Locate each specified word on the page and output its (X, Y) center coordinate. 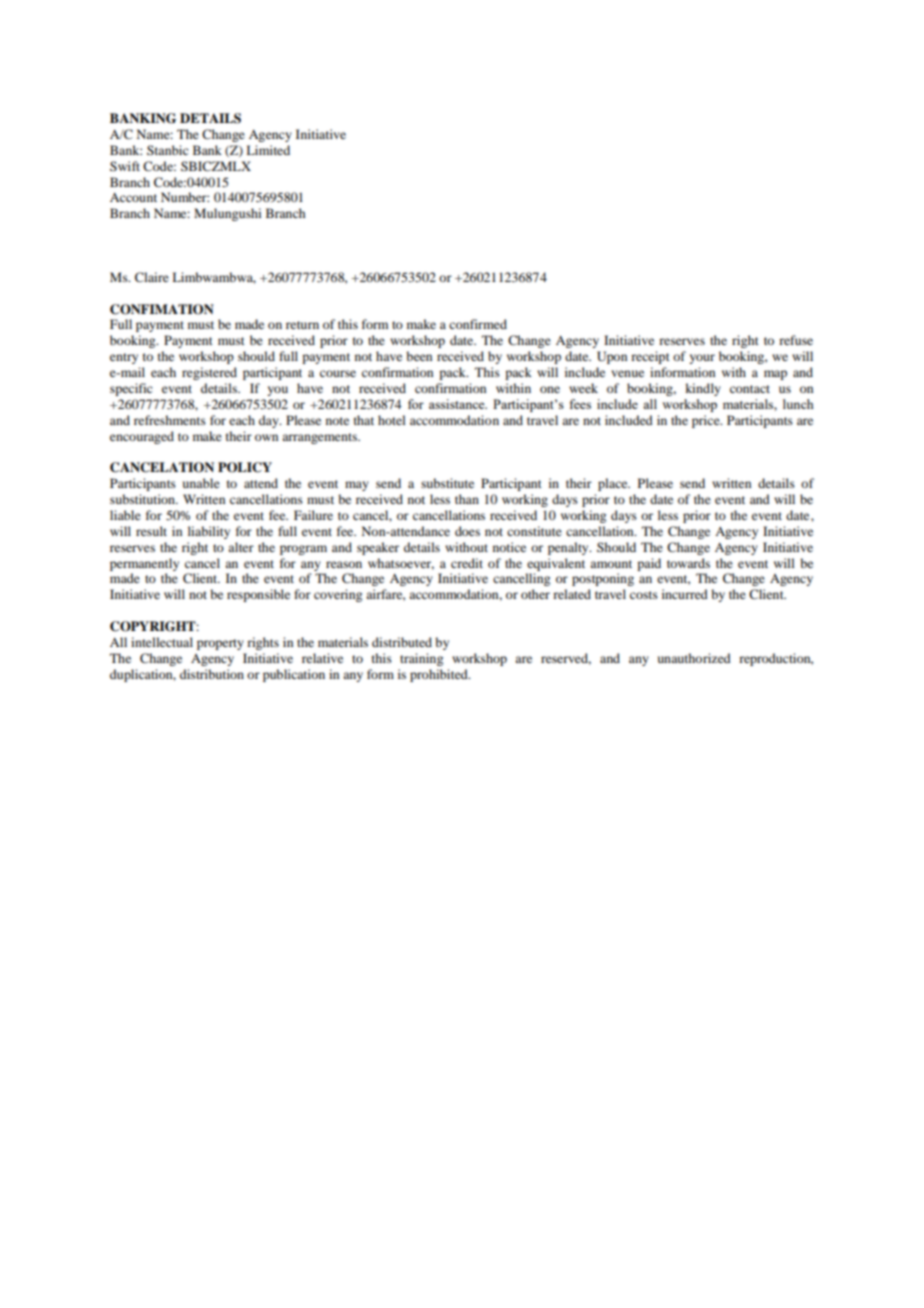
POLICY (245, 467)
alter (241, 547)
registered (209, 373)
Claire (152, 277)
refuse (796, 340)
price (707, 421)
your (702, 359)
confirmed (478, 324)
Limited (268, 150)
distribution (212, 674)
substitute (447, 483)
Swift (125, 166)
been (419, 356)
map (775, 375)
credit (467, 563)
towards (688, 563)
